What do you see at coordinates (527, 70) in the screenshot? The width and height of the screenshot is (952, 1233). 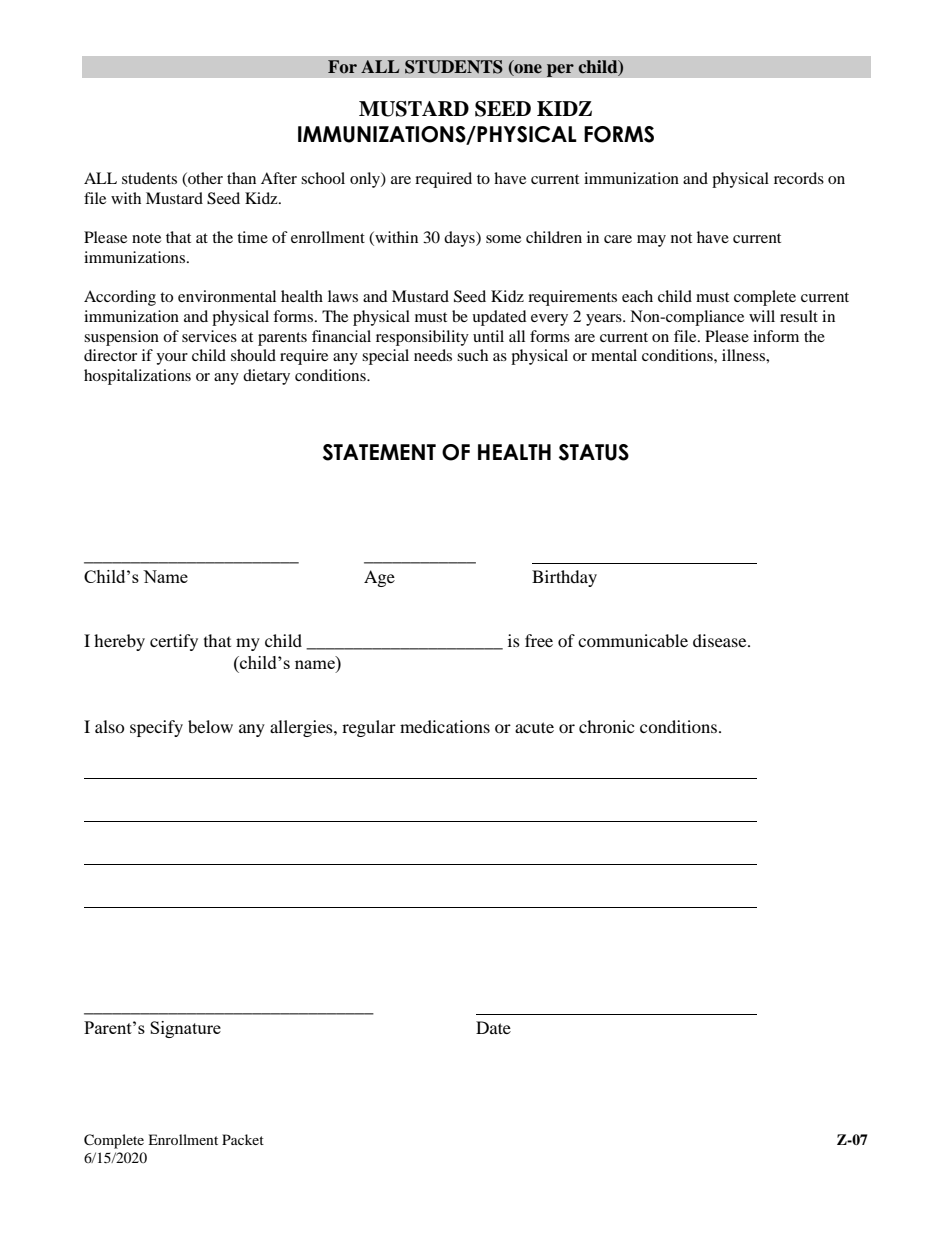 I see `one` at bounding box center [527, 70].
